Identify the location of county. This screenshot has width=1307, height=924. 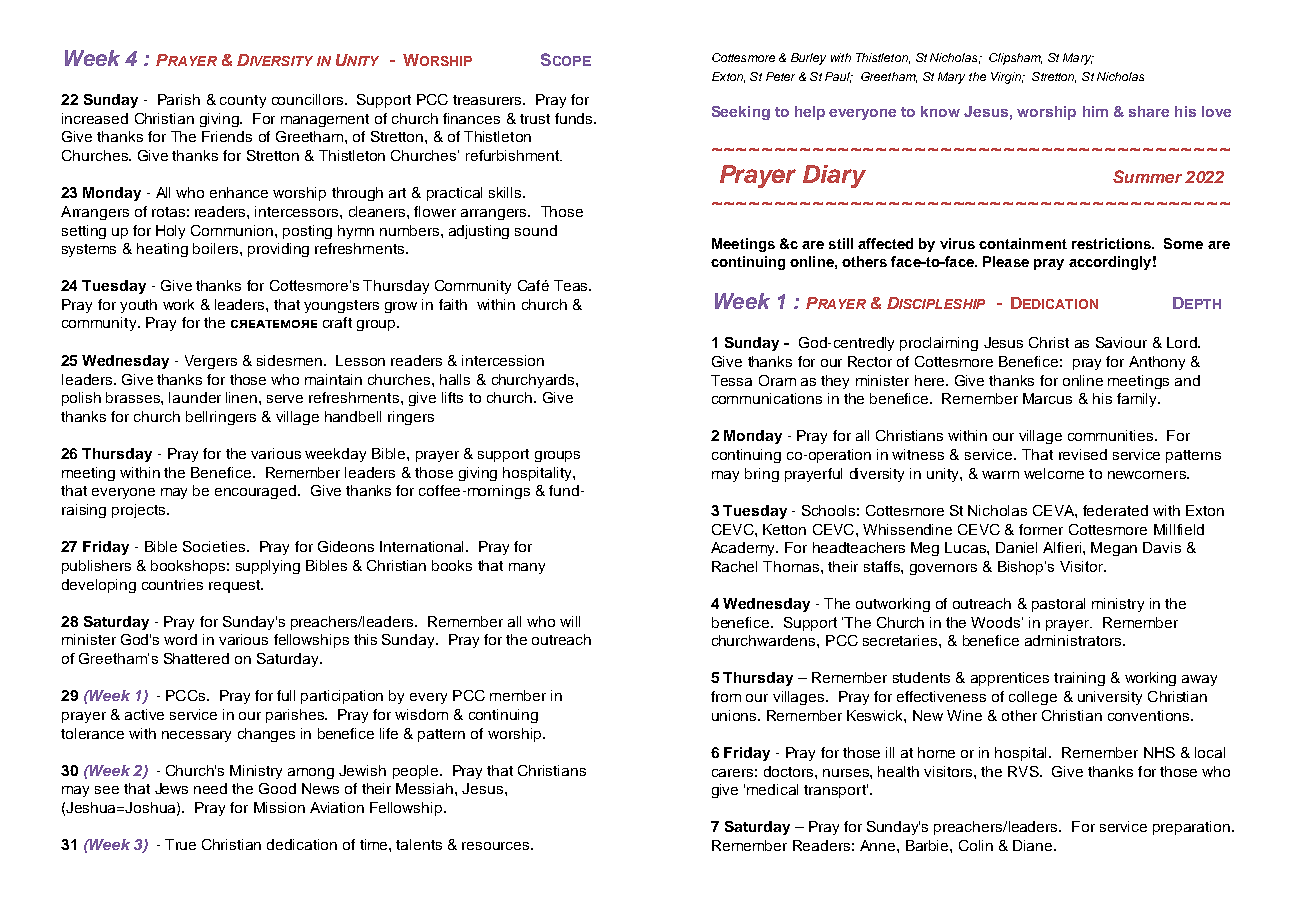
(243, 101).
